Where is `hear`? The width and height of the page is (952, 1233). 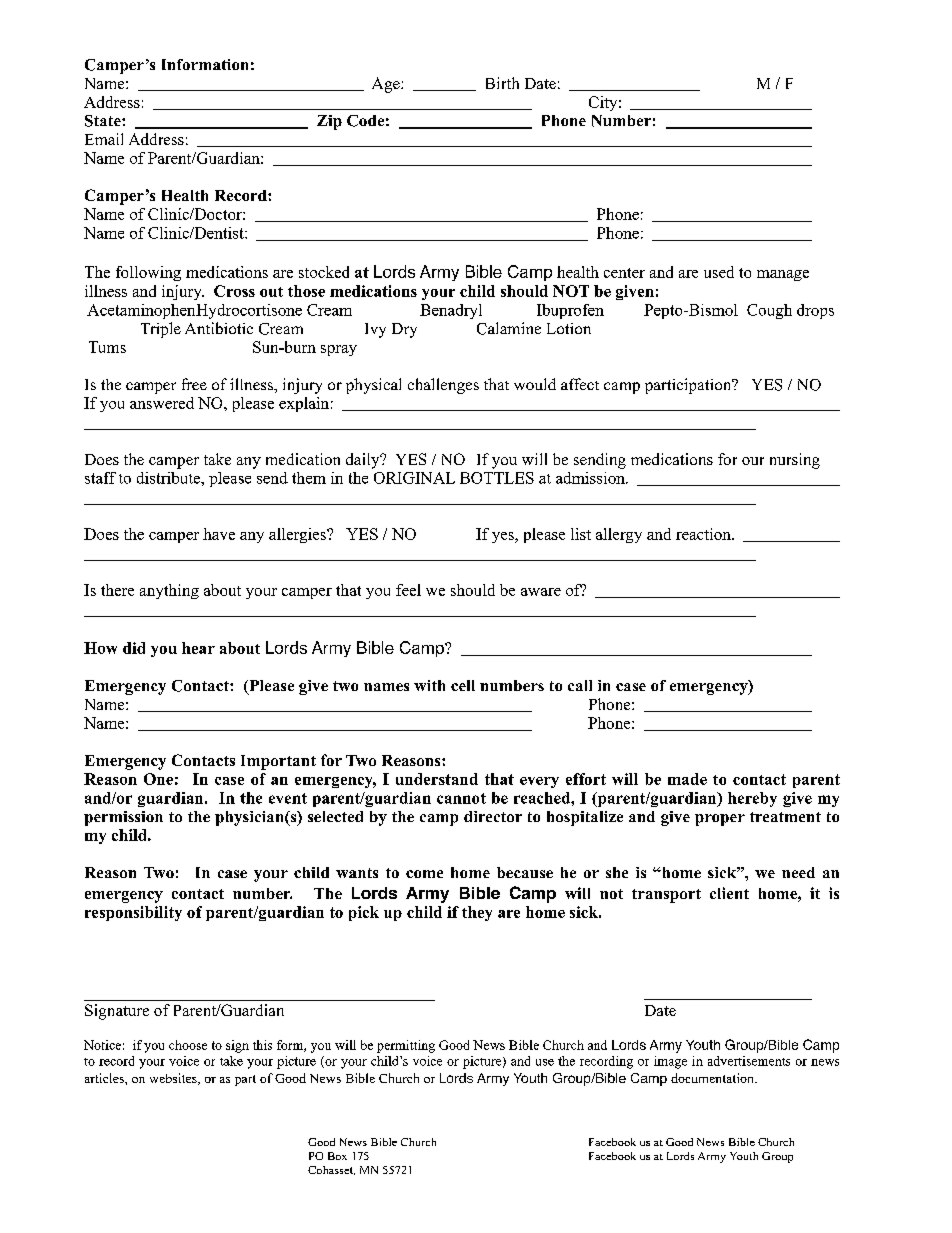
hear is located at coordinates (198, 648).
